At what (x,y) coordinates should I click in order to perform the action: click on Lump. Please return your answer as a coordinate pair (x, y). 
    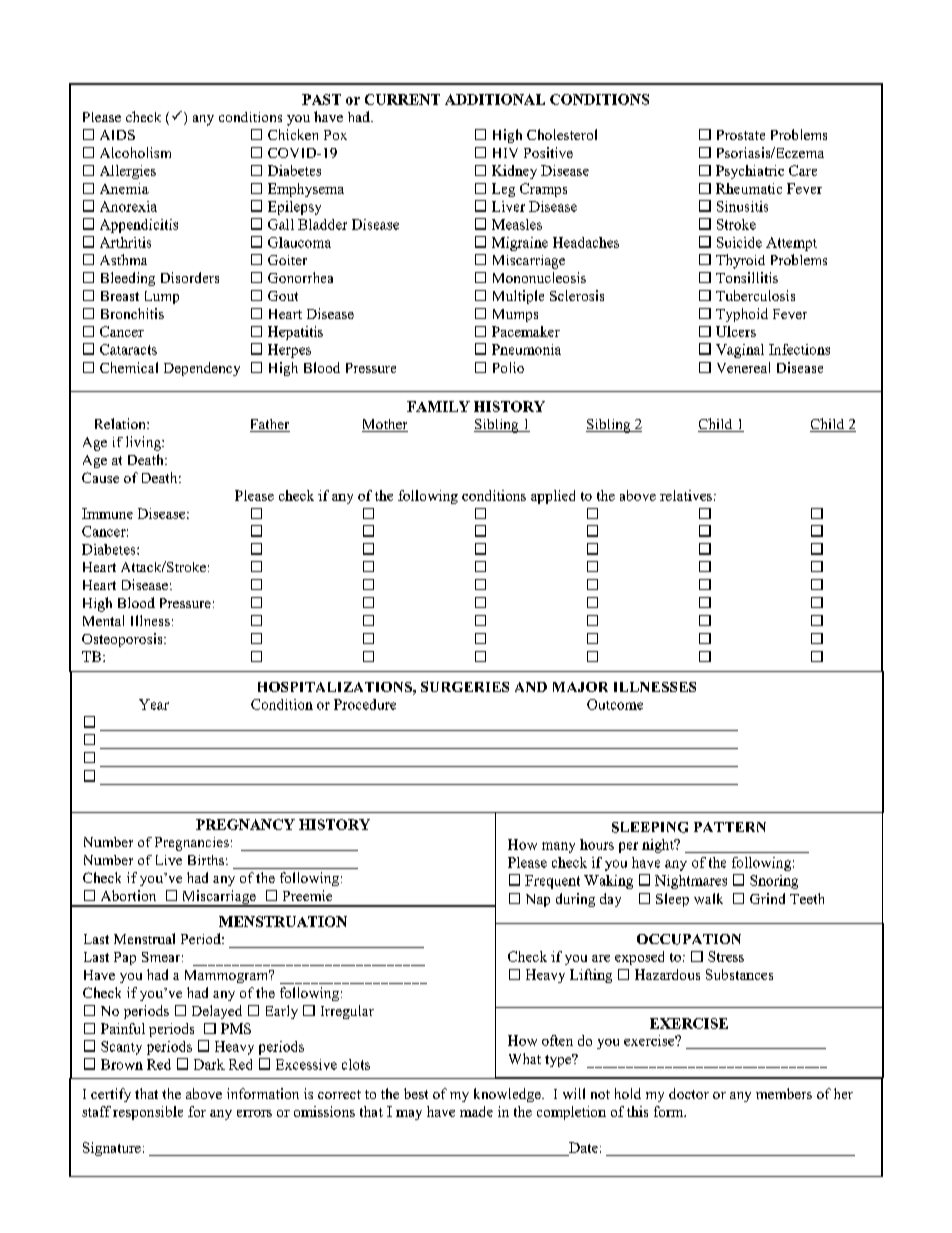
    Looking at the image, I should click on (162, 297).
